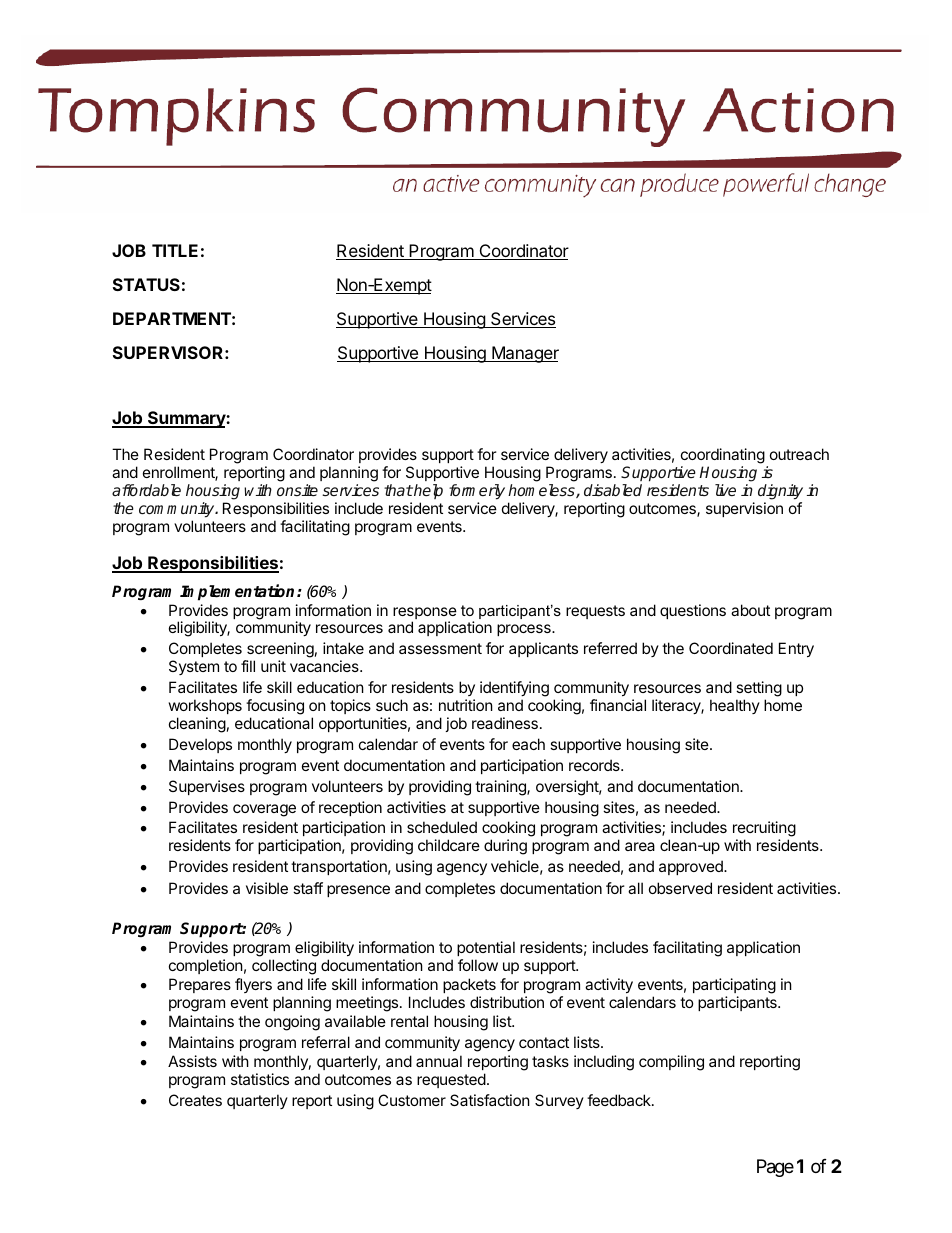 The height and width of the image is (1233, 952). What do you see at coordinates (175, 250) in the image?
I see `TITLE` at bounding box center [175, 250].
